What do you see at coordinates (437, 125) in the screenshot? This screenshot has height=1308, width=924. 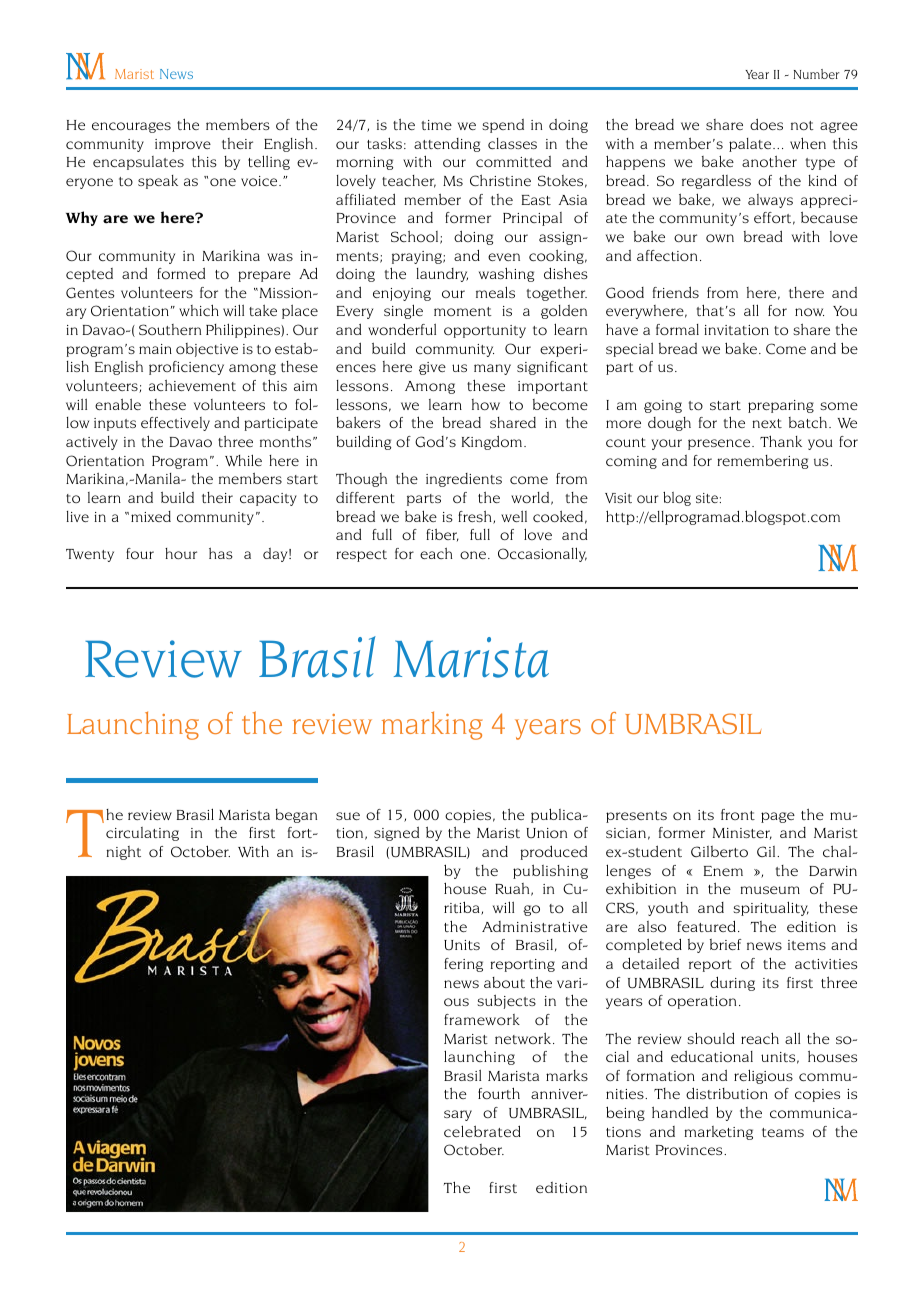 I see `time` at bounding box center [437, 125].
